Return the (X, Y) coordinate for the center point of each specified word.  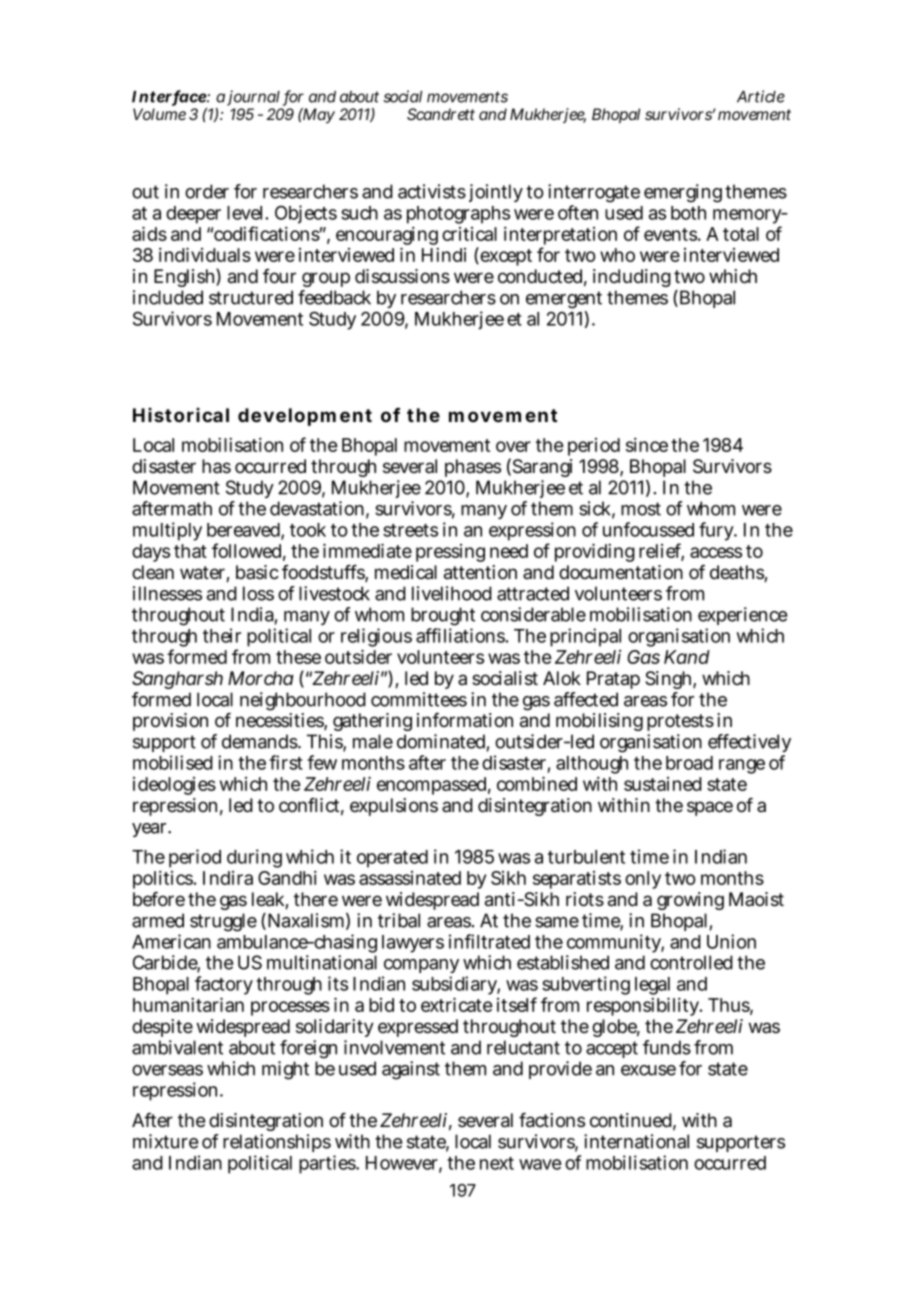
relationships (277, 1143)
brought (443, 616)
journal (253, 98)
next (497, 1163)
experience (742, 616)
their (222, 635)
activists (432, 191)
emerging (683, 193)
